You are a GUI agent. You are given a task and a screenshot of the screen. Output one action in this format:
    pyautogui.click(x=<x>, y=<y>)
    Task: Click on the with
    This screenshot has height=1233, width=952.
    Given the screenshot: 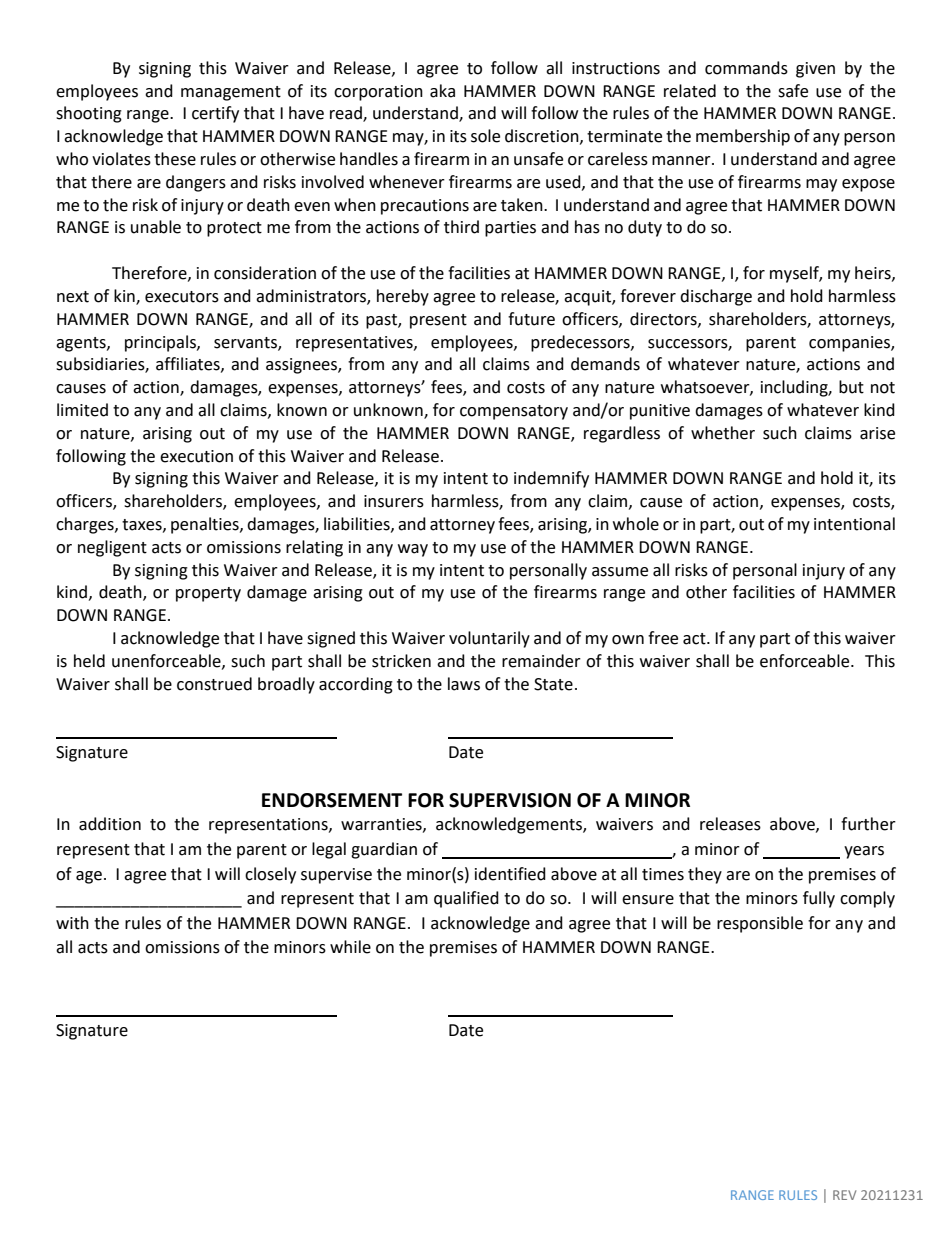 What is the action you would take?
    pyautogui.click(x=72, y=923)
